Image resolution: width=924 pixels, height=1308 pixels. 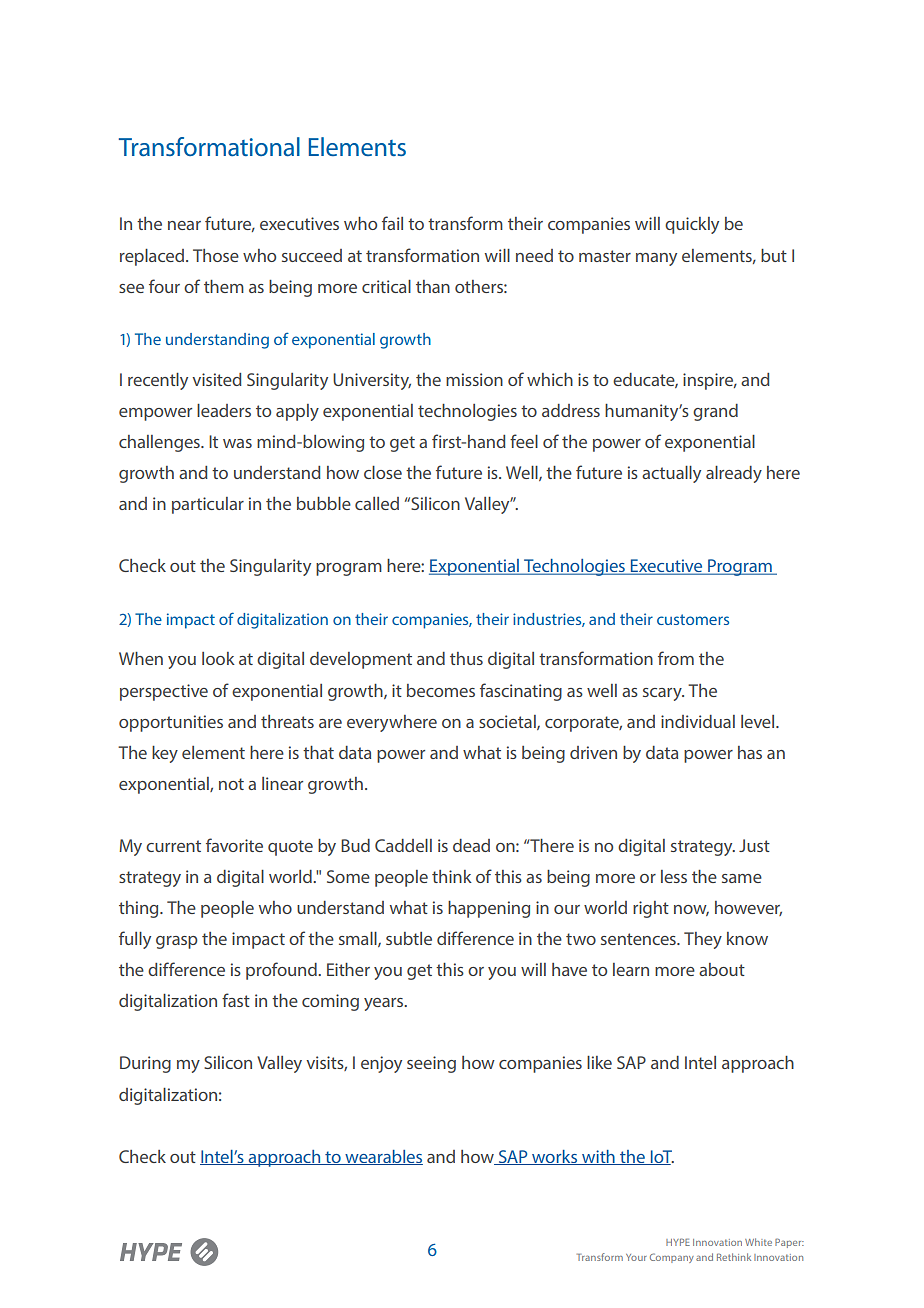 What do you see at coordinates (466, 658) in the screenshot?
I see `thus` at bounding box center [466, 658].
